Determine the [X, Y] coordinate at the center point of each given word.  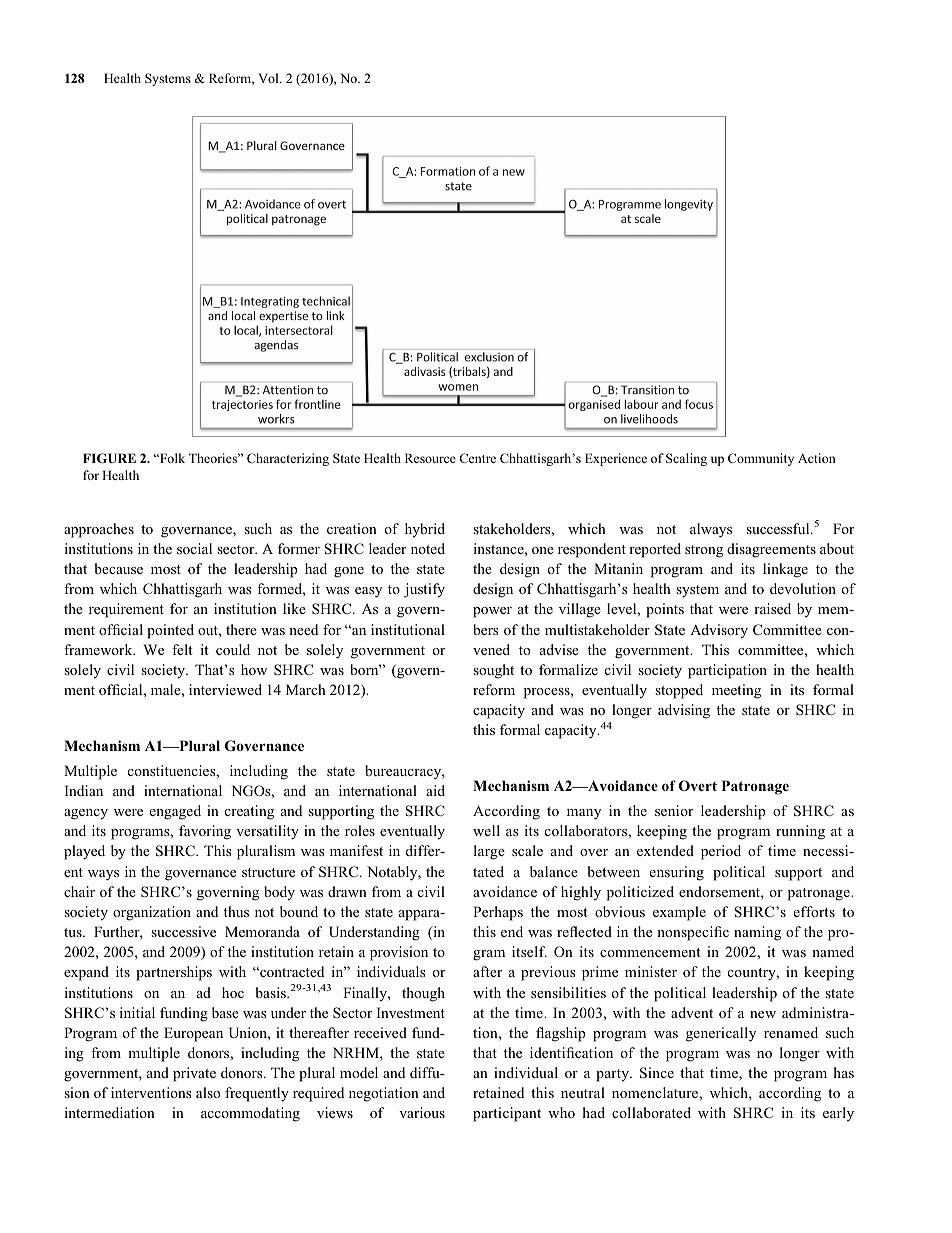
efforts [814, 911]
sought [493, 671]
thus [236, 911]
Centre [478, 458]
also [208, 1092]
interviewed [225, 689]
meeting [736, 691]
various [422, 1112]
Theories [214, 458]
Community [761, 459]
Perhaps [498, 913]
